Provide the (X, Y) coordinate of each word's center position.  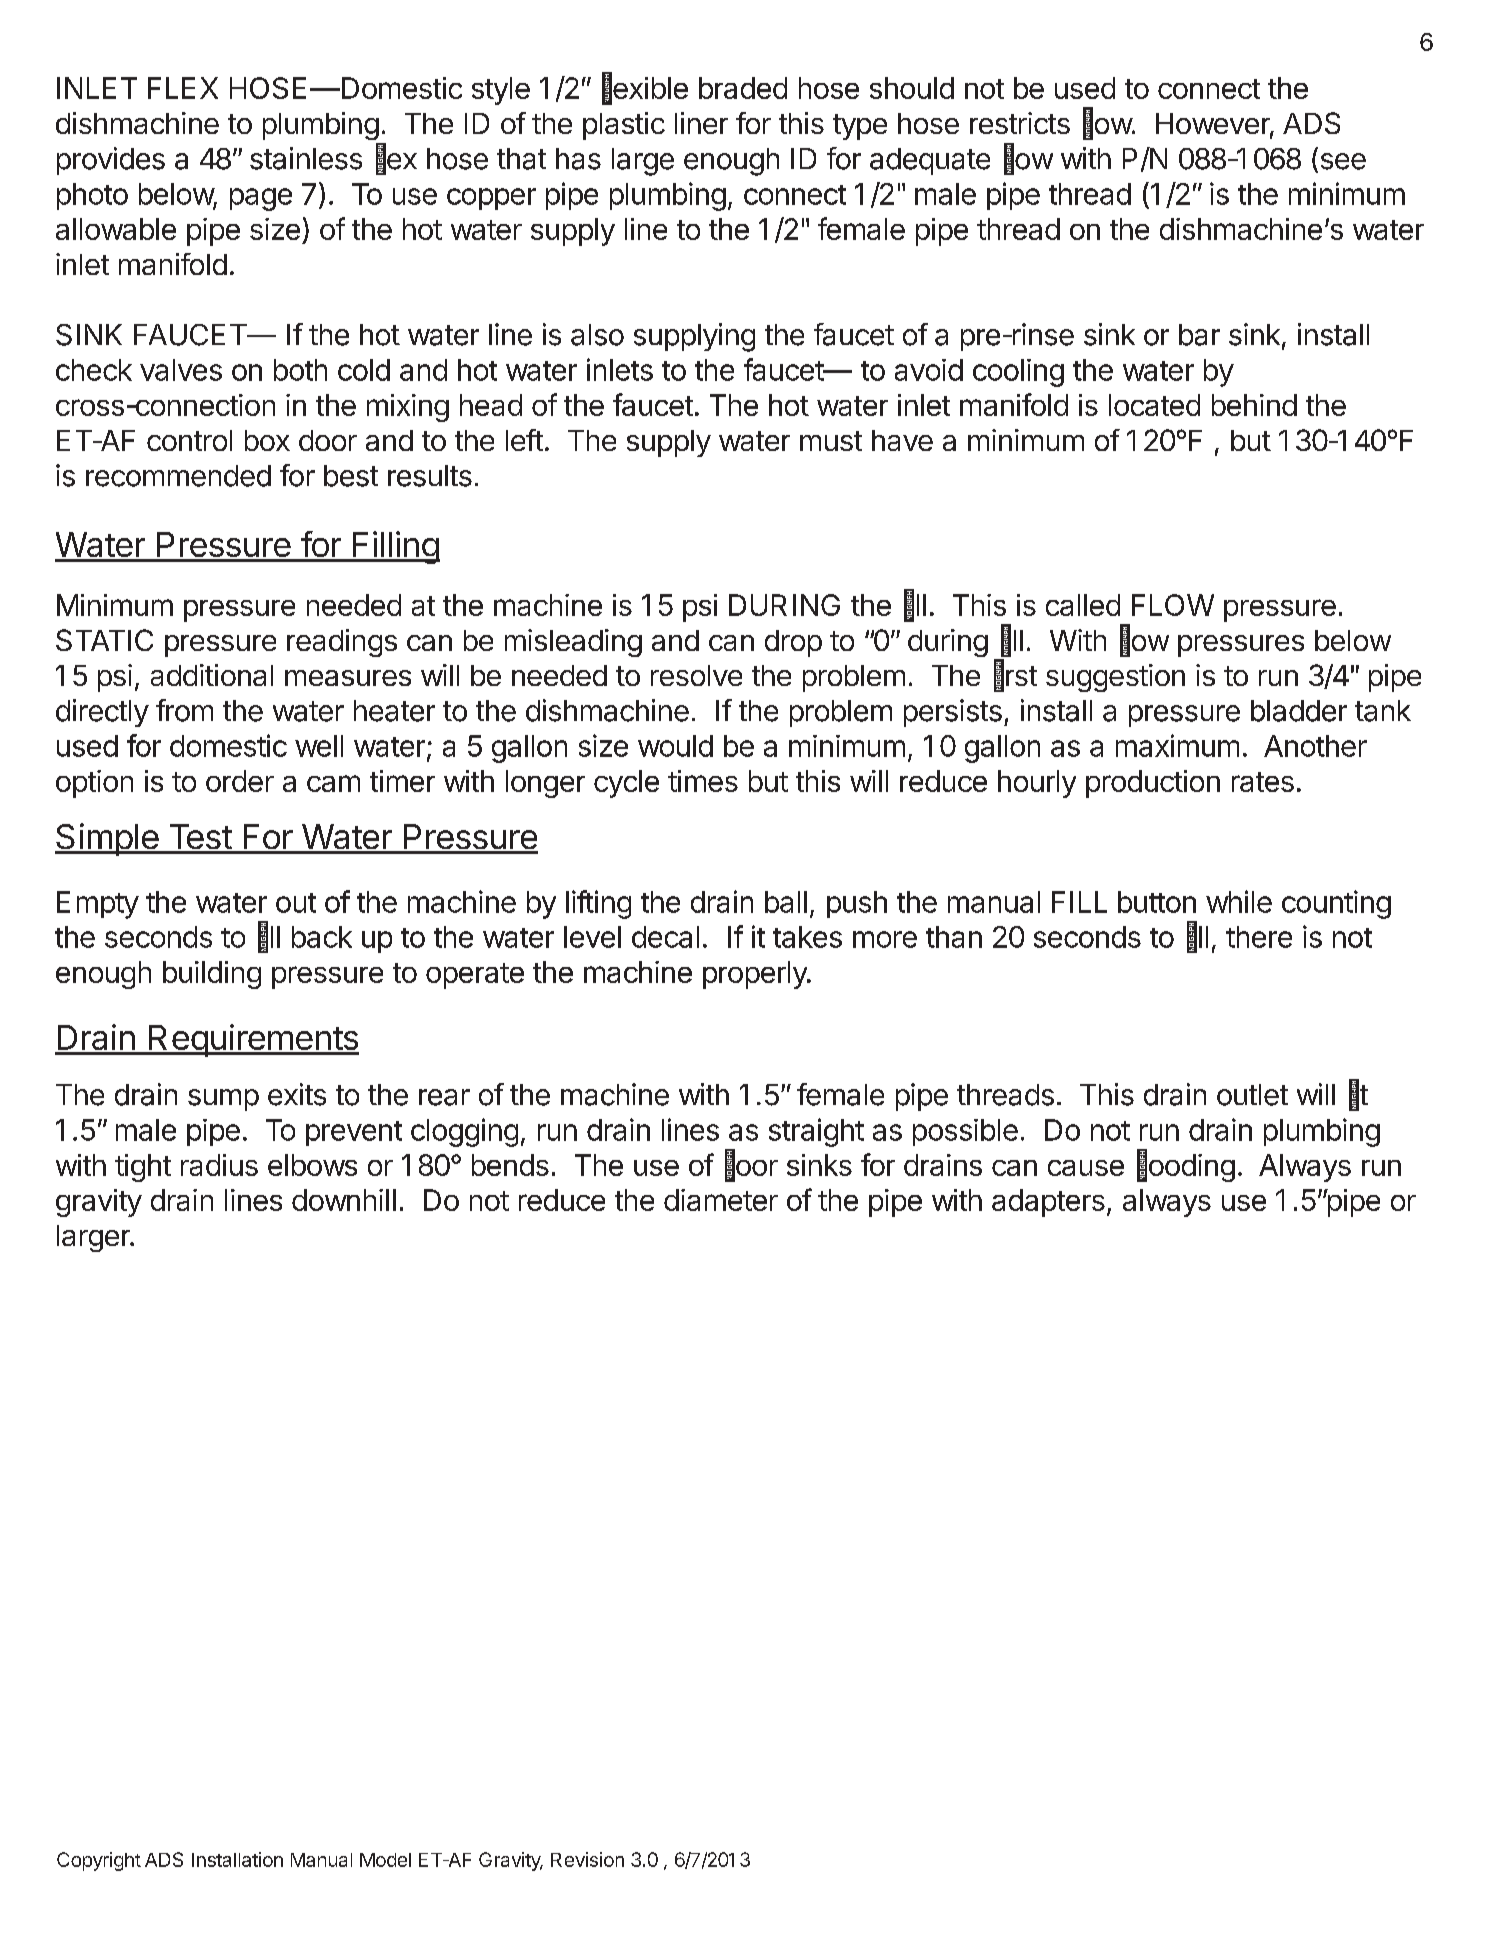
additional (212, 675)
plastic (624, 126)
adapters (1048, 1203)
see (1343, 161)
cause (1086, 1168)
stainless (306, 158)
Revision (587, 1859)
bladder (1299, 711)
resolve (696, 675)
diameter (721, 1200)
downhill (344, 1200)
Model (385, 1860)
